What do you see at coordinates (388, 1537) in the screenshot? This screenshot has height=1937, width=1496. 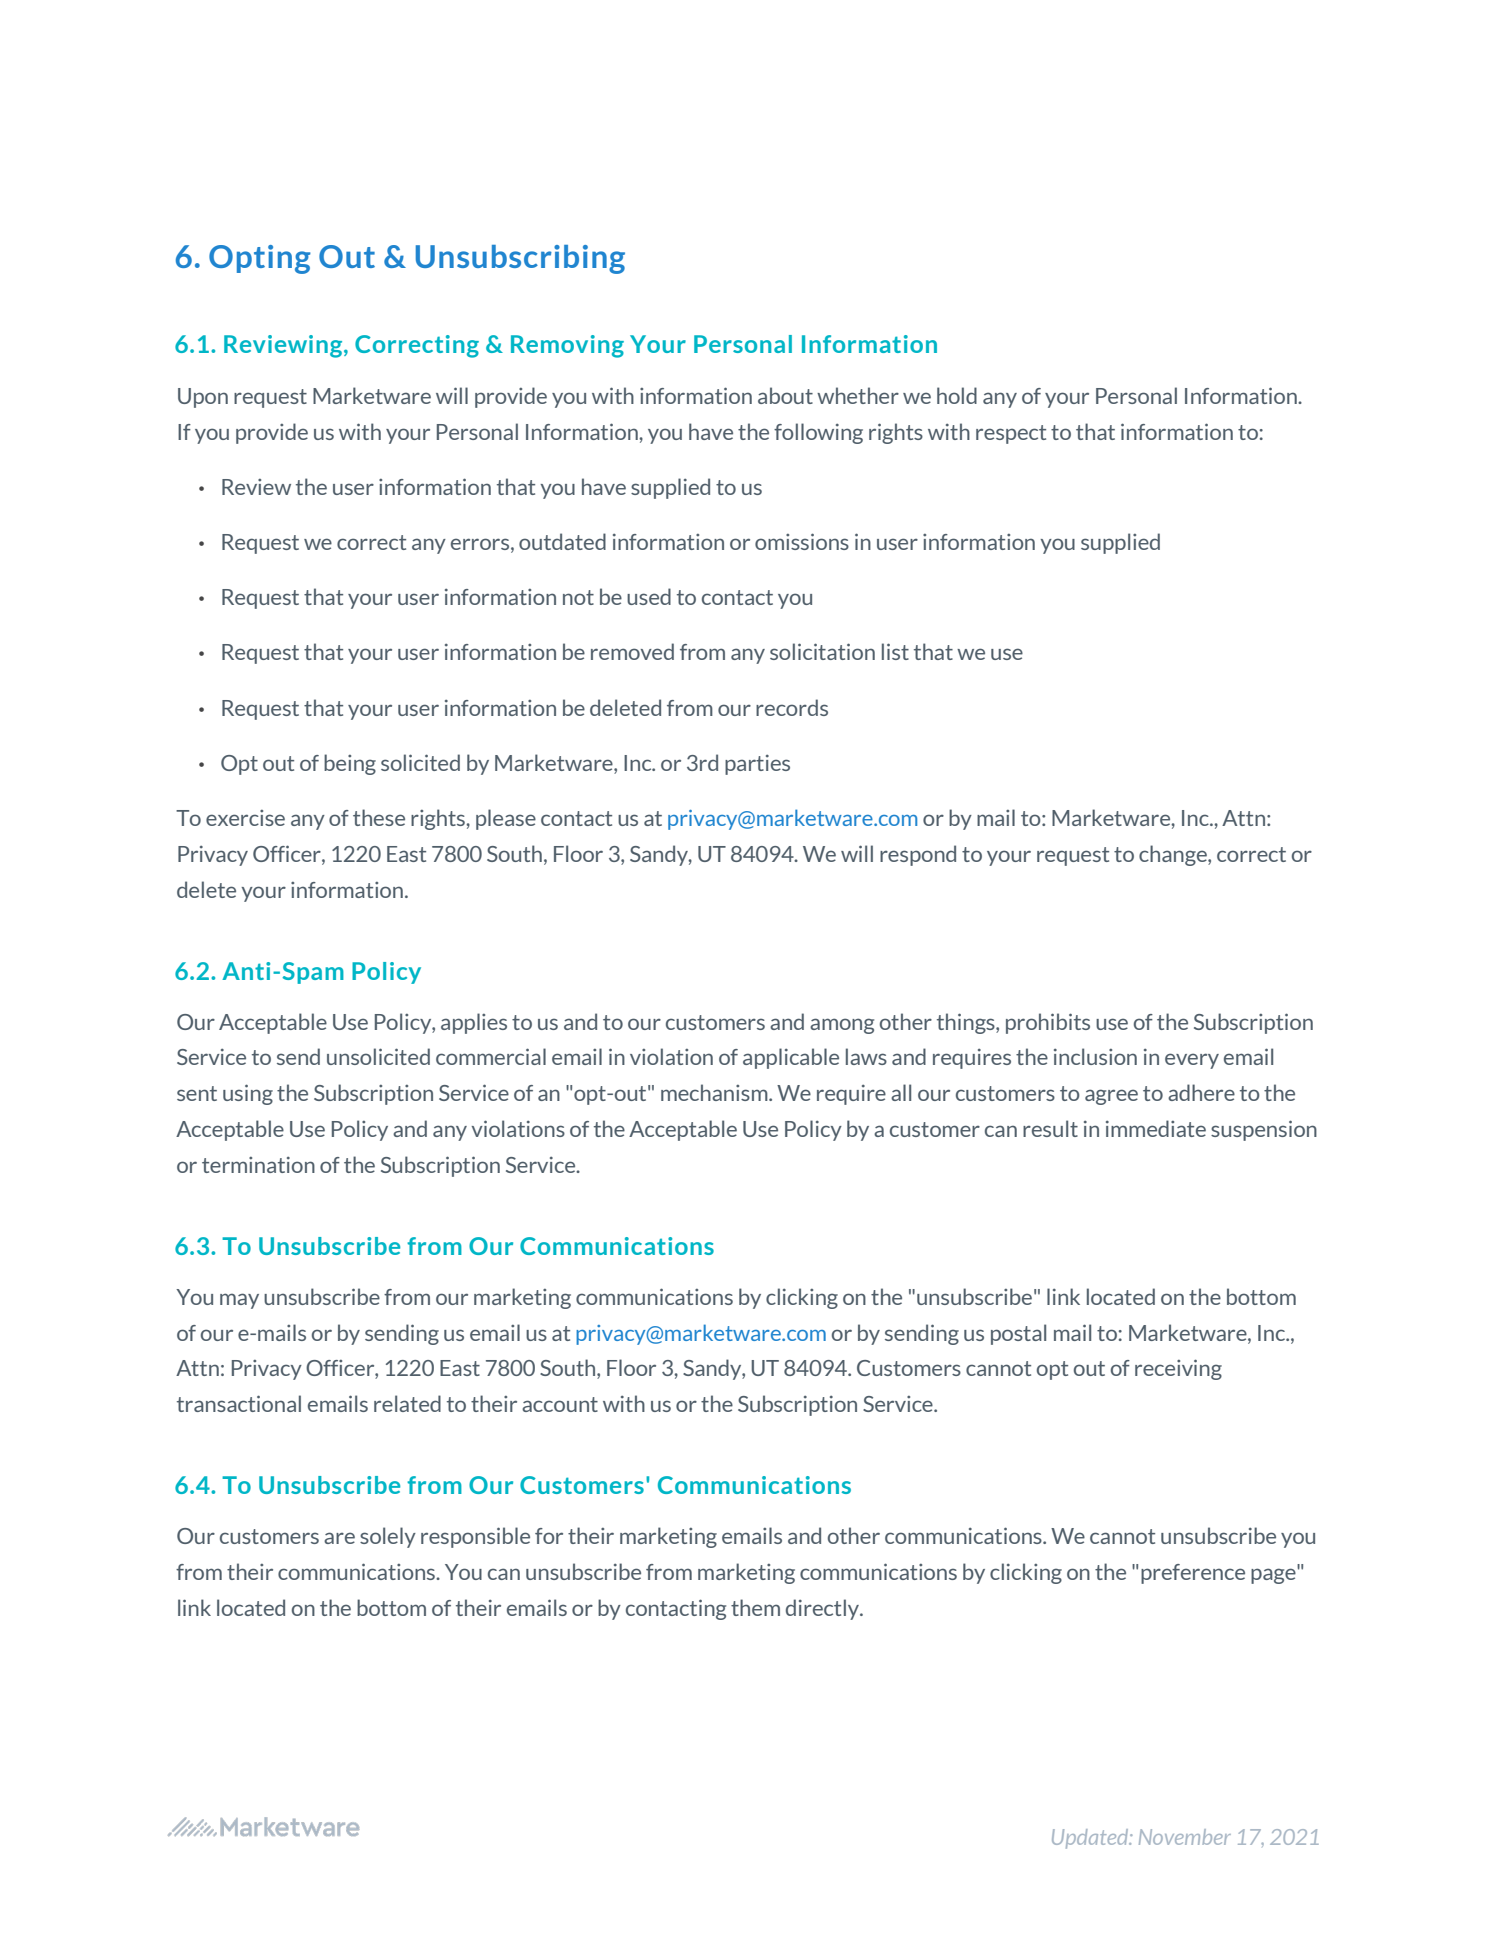 I see `solely` at bounding box center [388, 1537].
